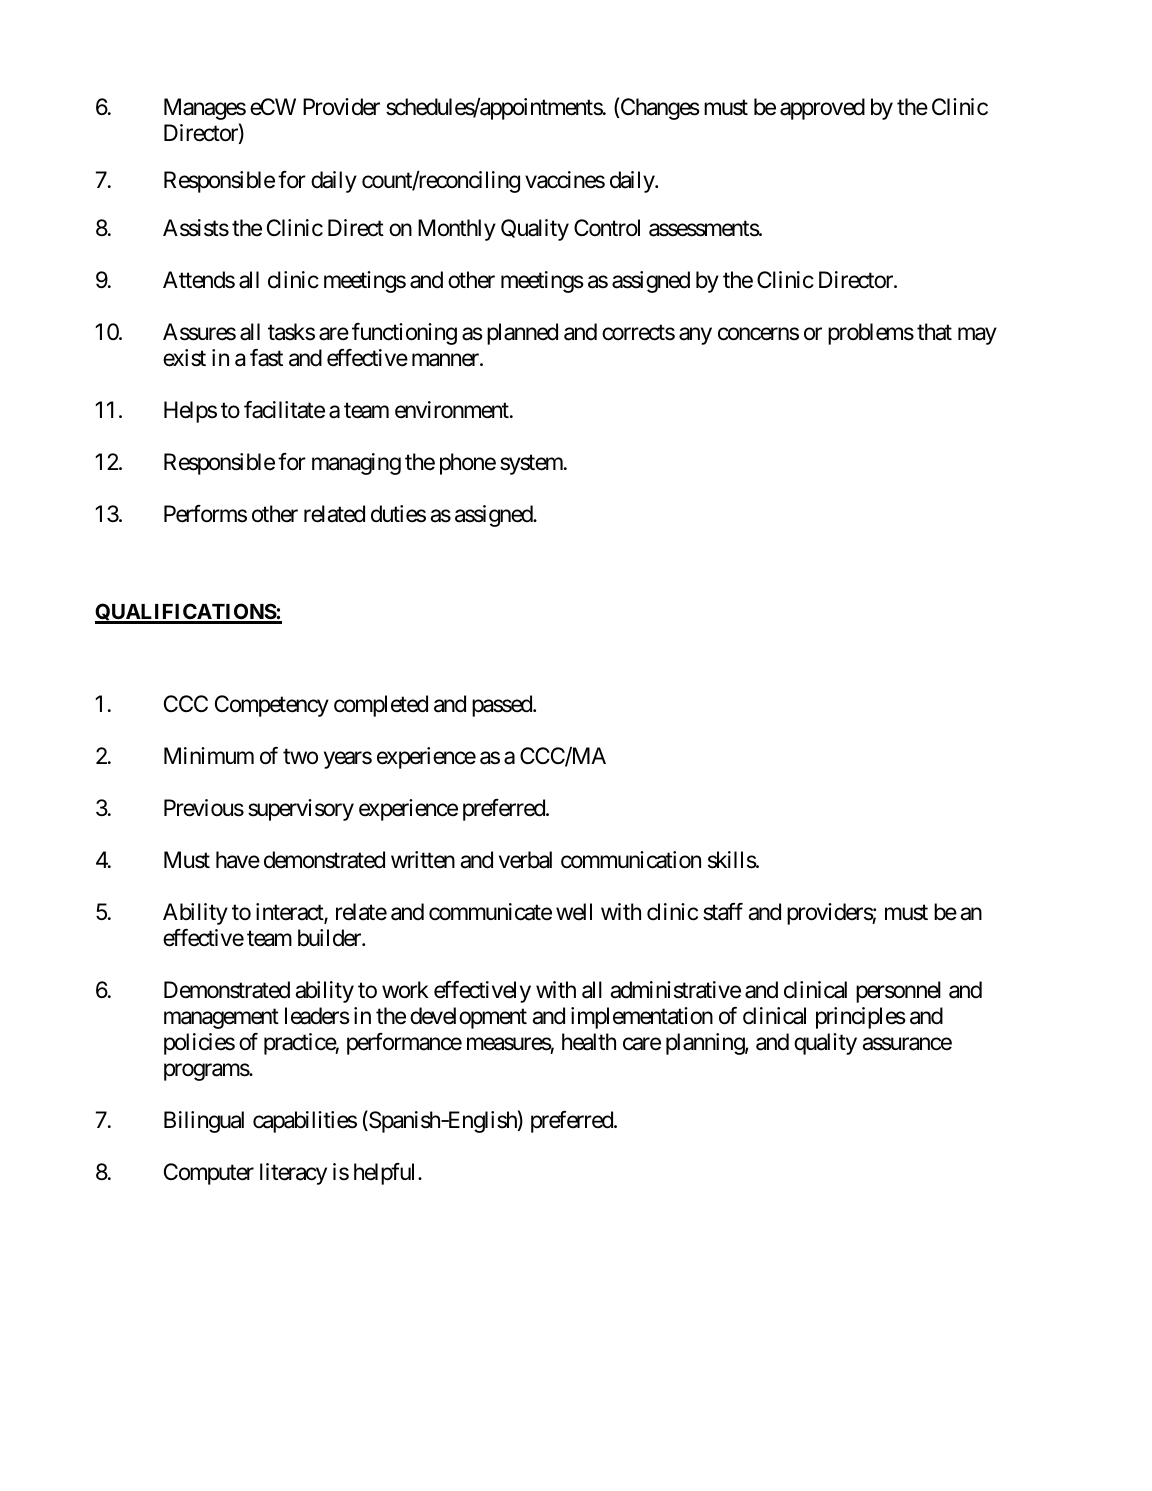  What do you see at coordinates (631, 860) in the document?
I see `communication` at bounding box center [631, 860].
